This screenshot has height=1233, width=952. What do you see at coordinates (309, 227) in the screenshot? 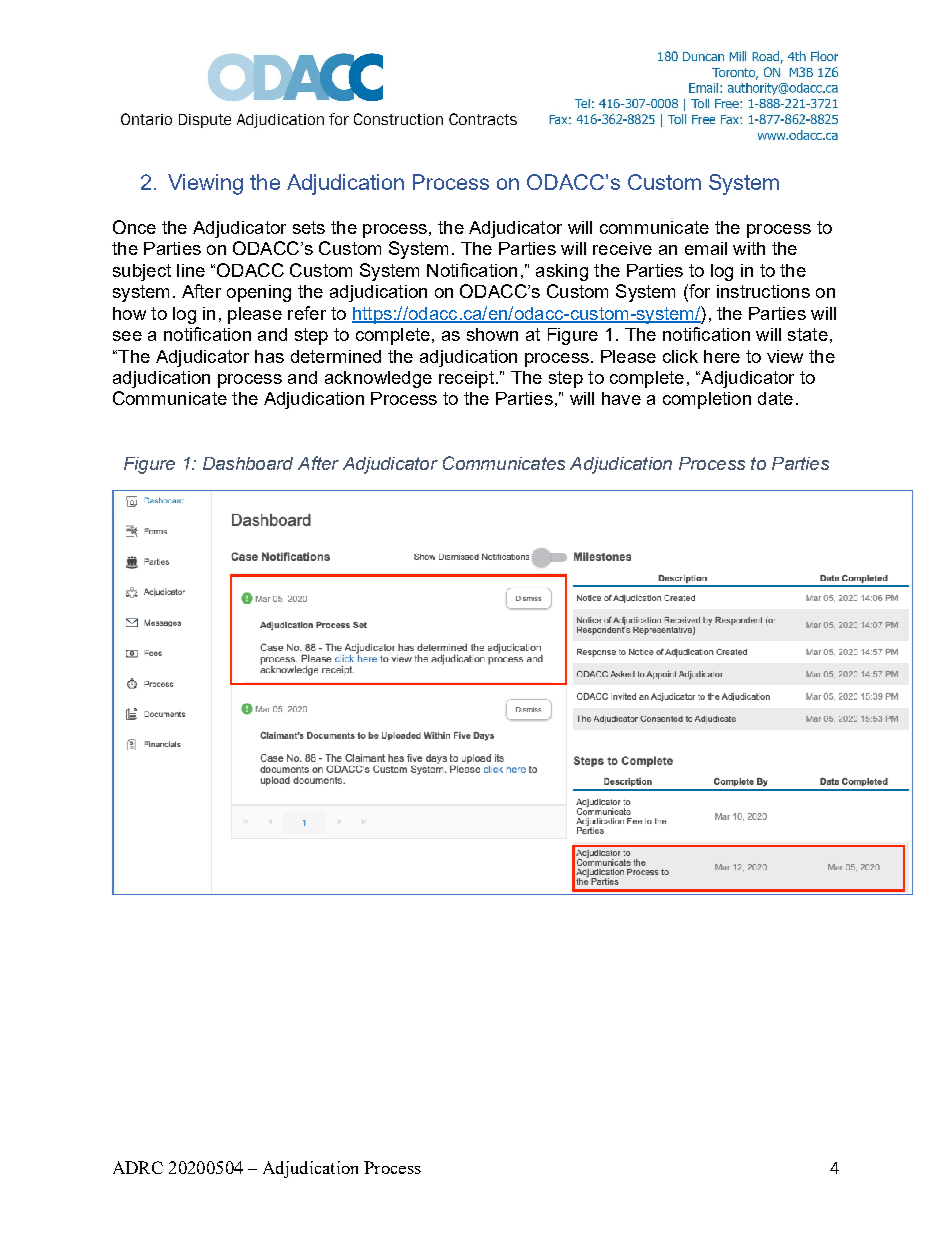
I see `sets` at bounding box center [309, 227].
